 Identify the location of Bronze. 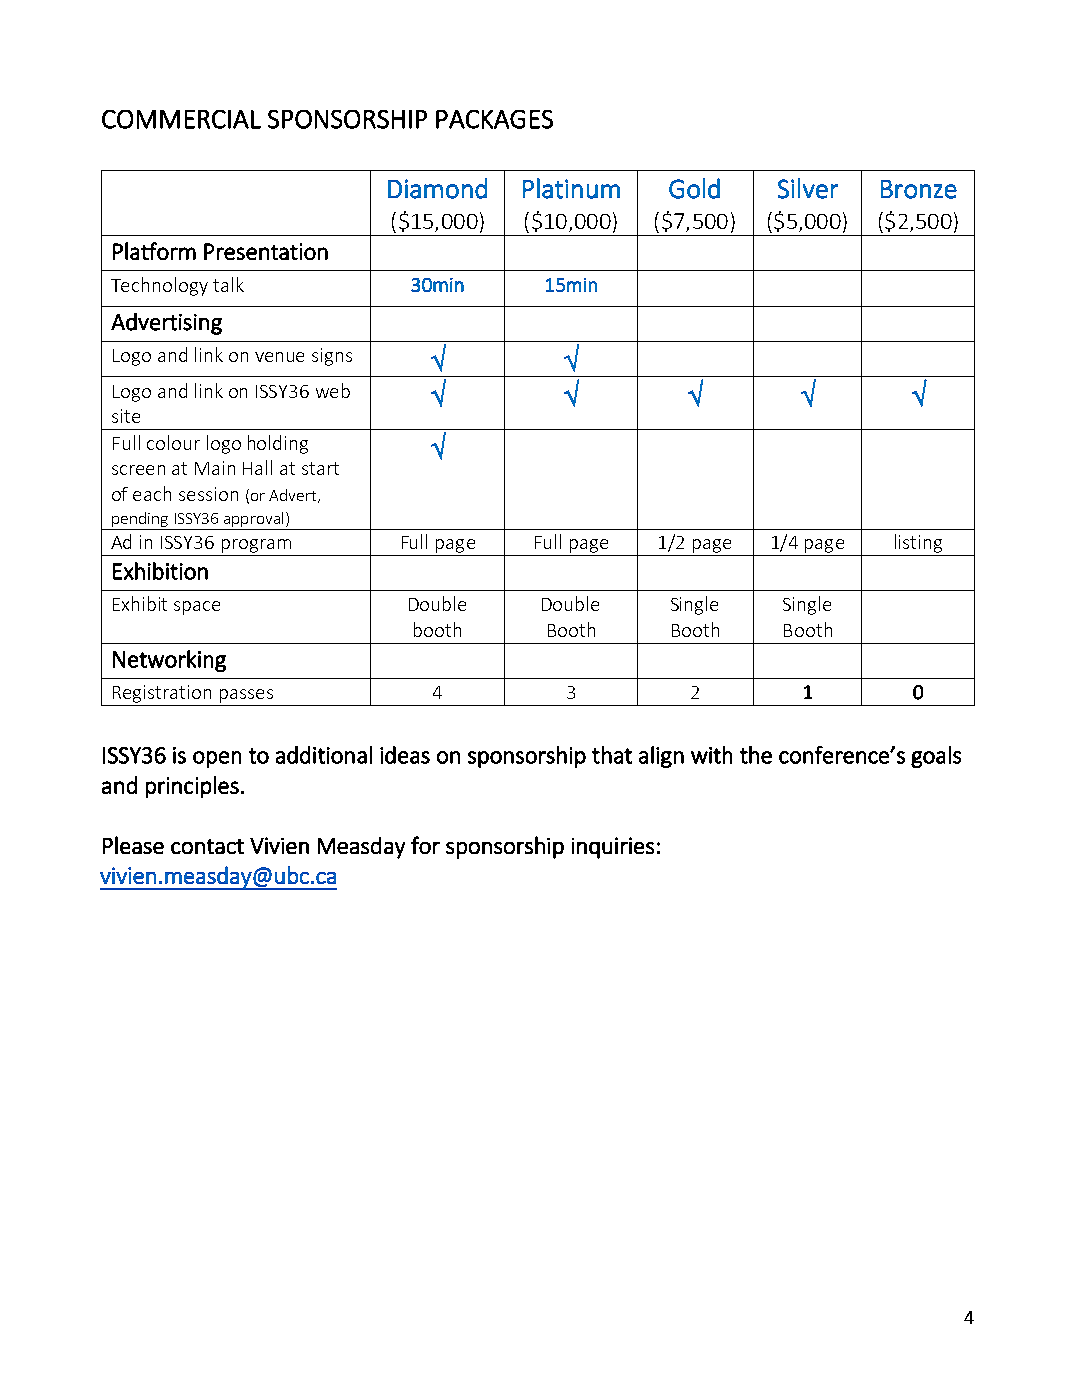
(919, 189).
